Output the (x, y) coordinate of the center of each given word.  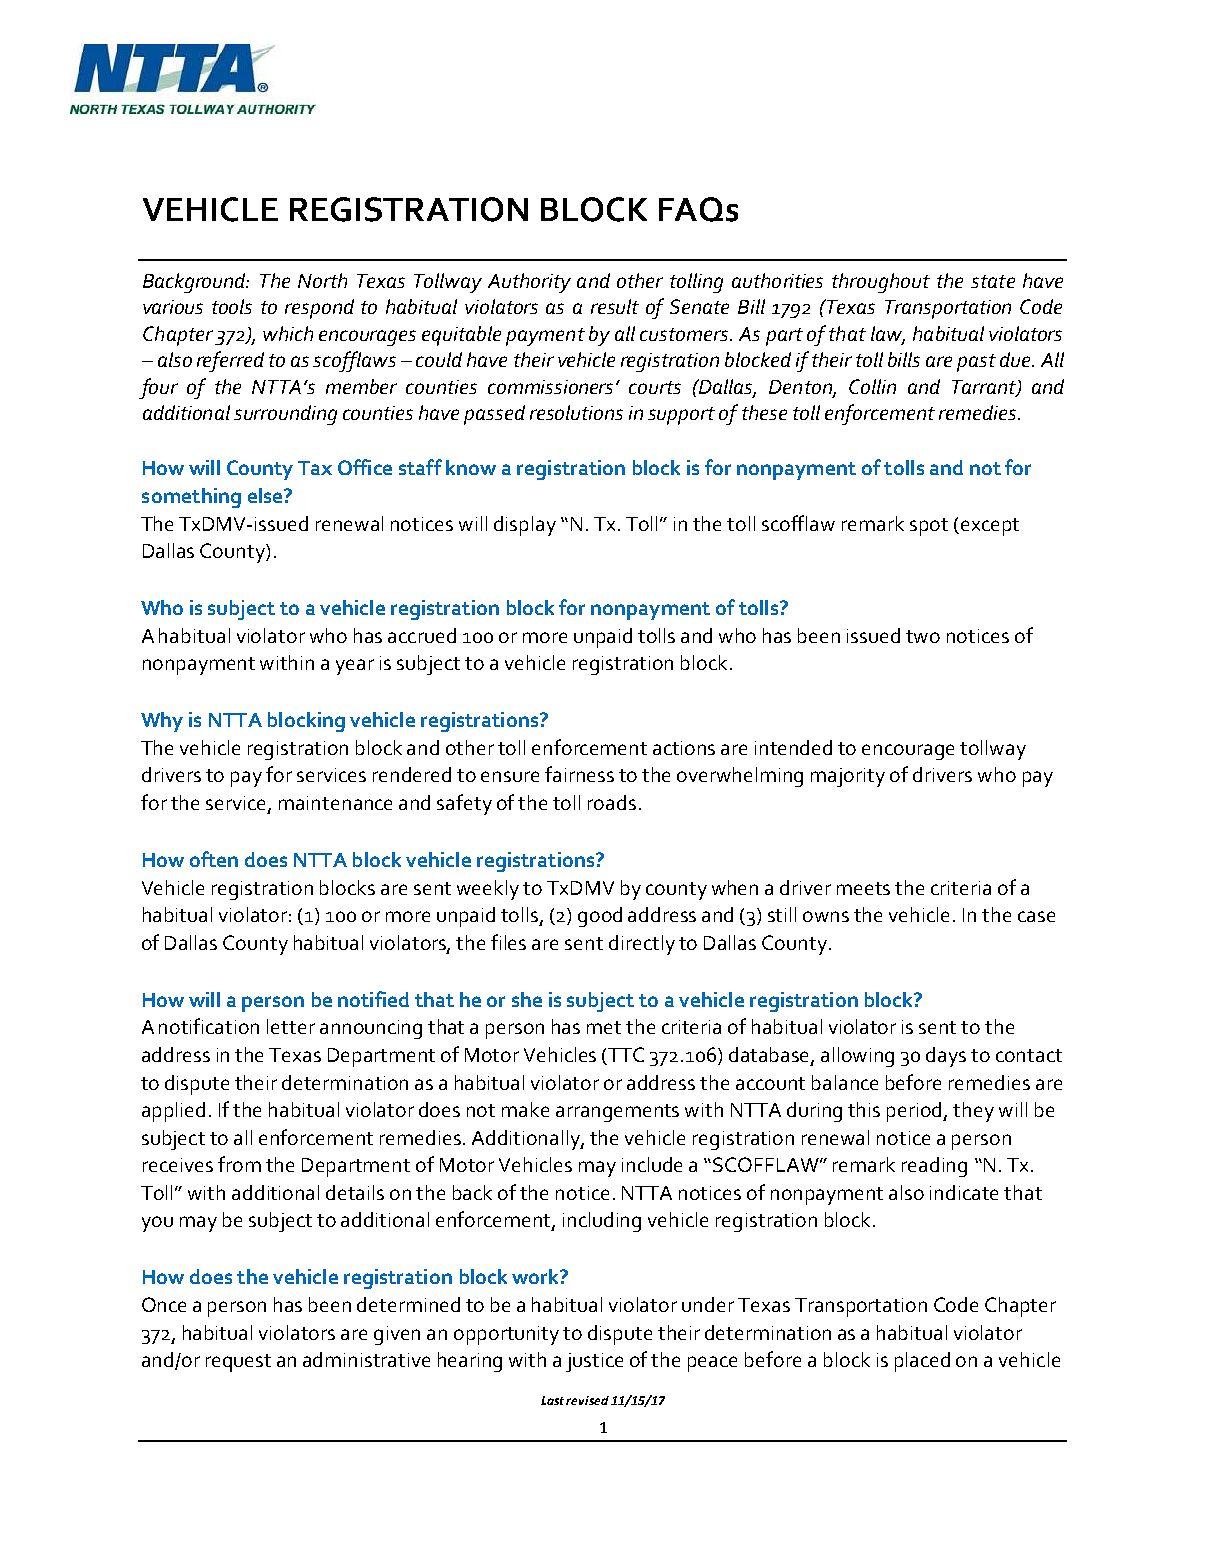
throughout (881, 283)
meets (863, 888)
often (214, 859)
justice (594, 1362)
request (238, 1363)
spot (929, 527)
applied (173, 1112)
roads (612, 802)
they (973, 1112)
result (615, 306)
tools (232, 306)
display (525, 526)
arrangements (617, 1113)
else (266, 495)
